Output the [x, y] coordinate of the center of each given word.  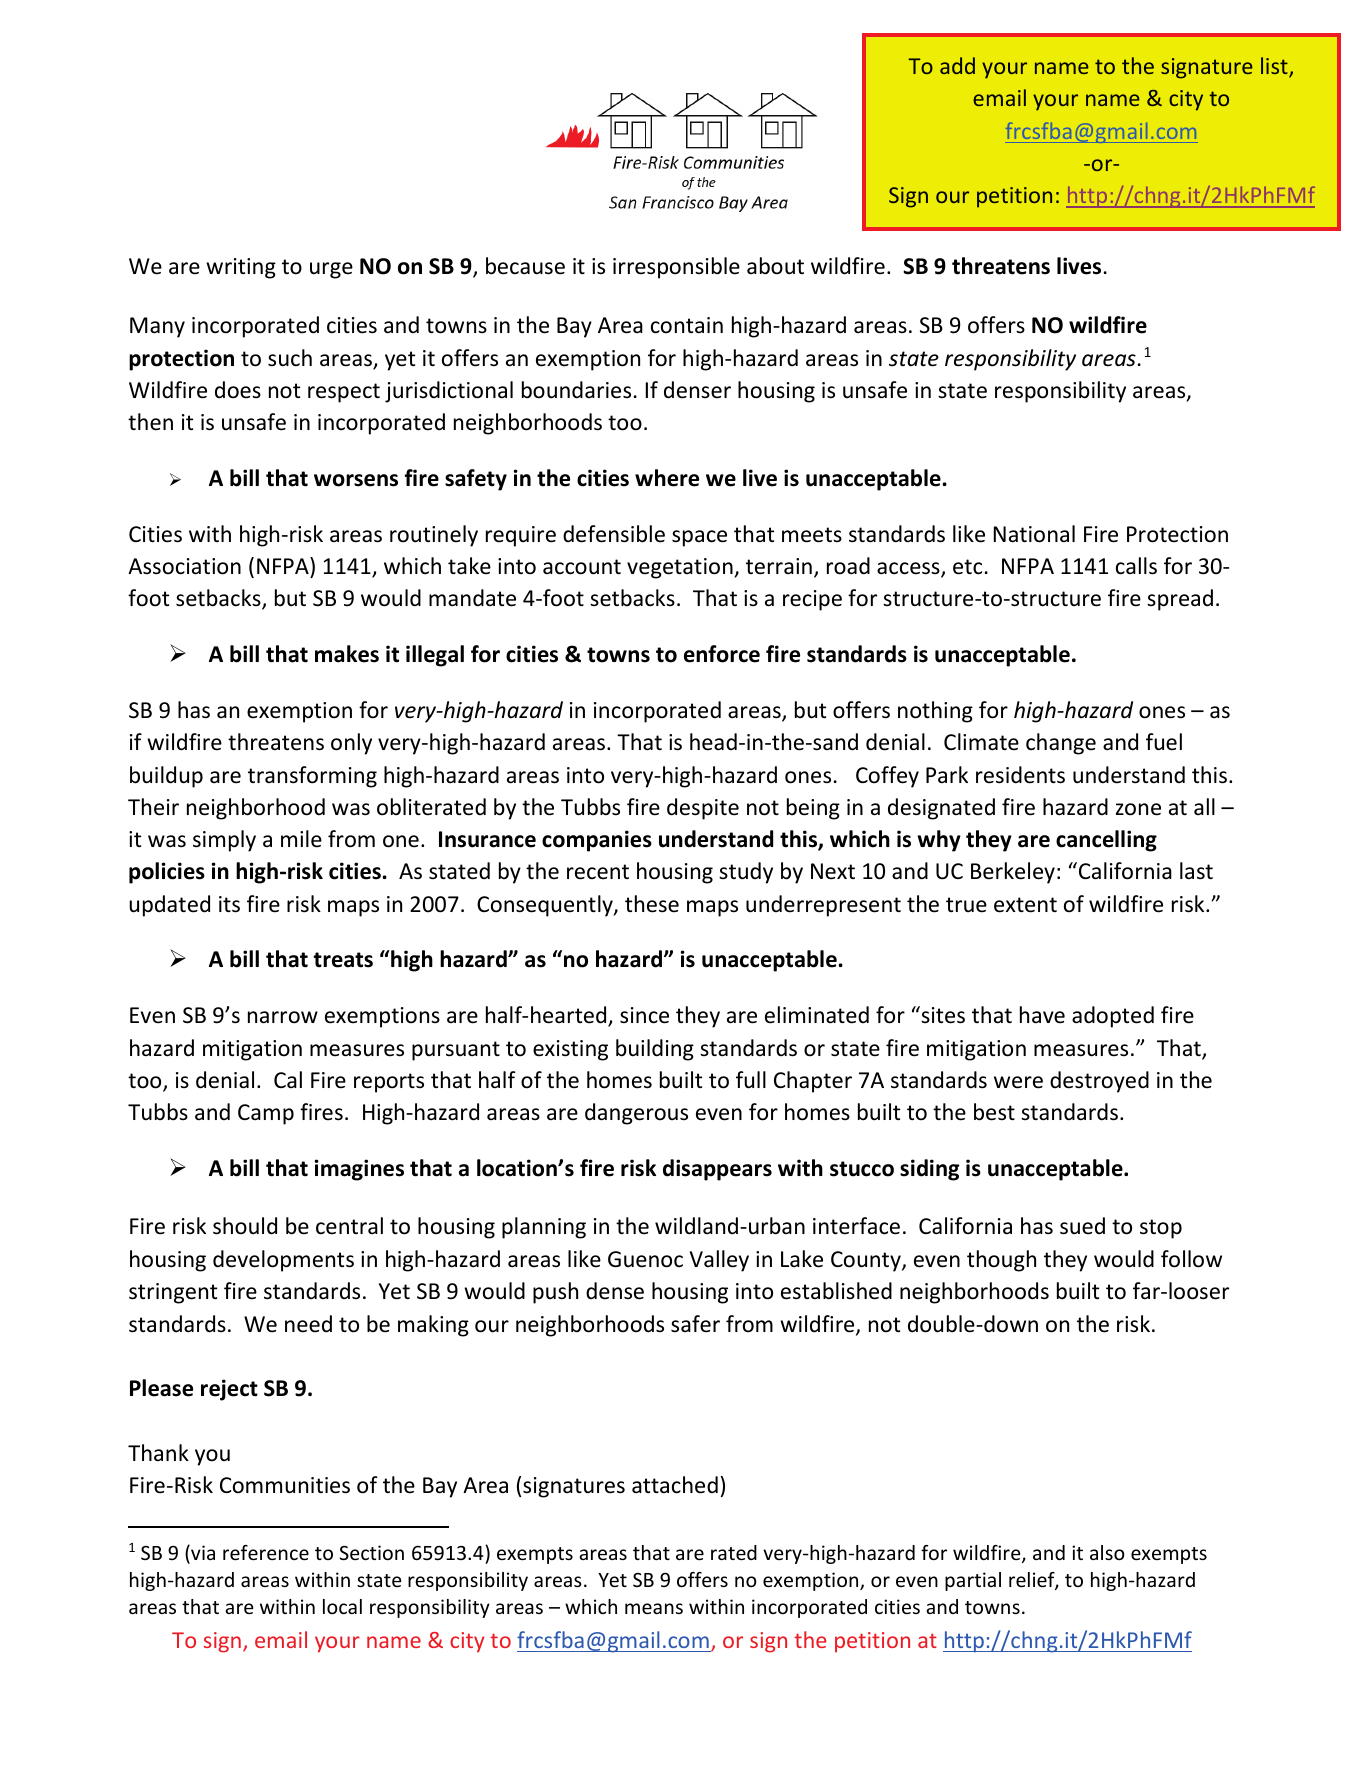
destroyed [1099, 1082]
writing [241, 268]
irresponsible [676, 268]
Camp [266, 1114]
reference [266, 1552]
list [1275, 67]
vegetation [681, 568]
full [751, 1080]
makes [347, 654]
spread [1180, 600]
